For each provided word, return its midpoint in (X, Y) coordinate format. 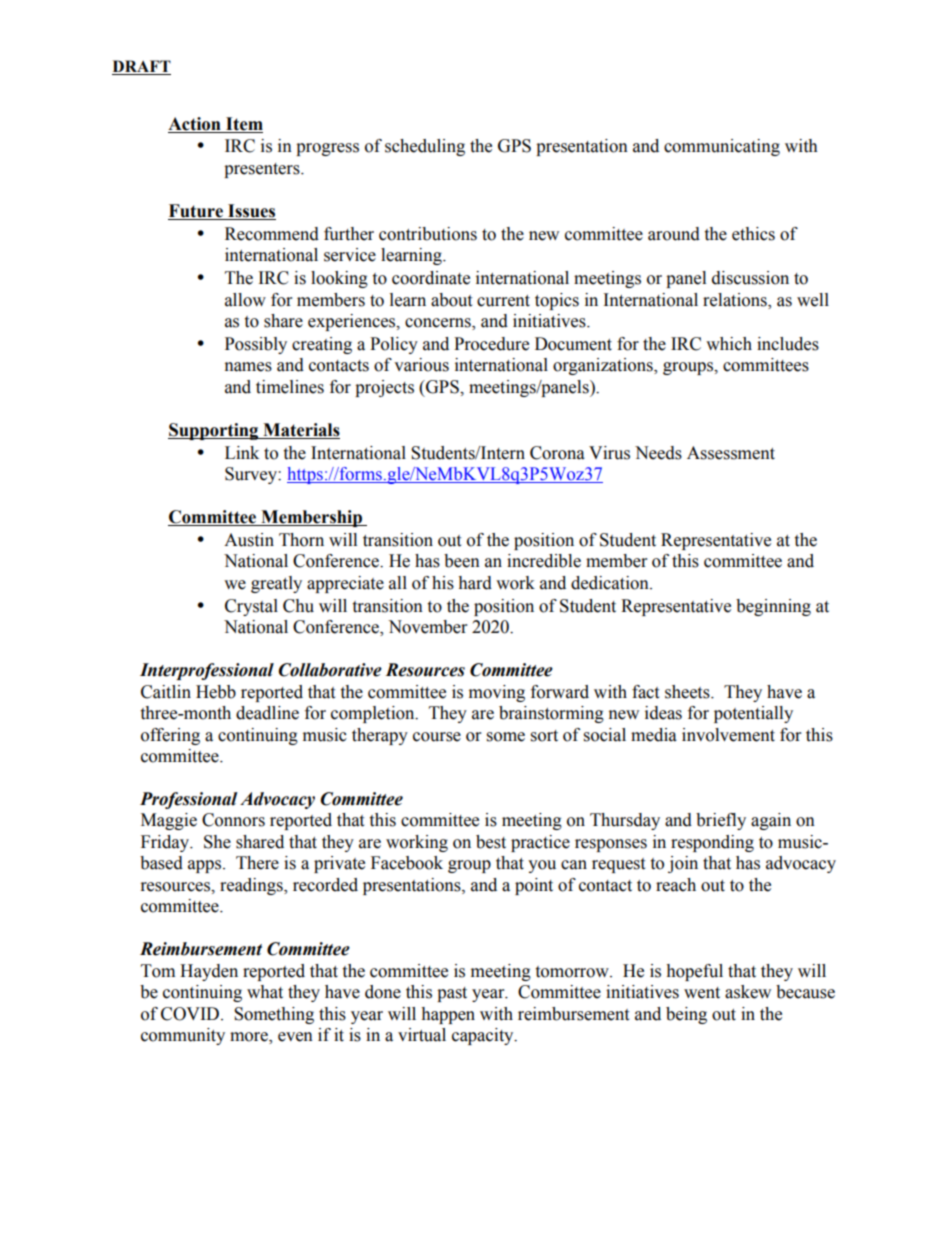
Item (244, 124)
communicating (722, 147)
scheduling (425, 147)
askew (748, 992)
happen (448, 1015)
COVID (190, 1014)
